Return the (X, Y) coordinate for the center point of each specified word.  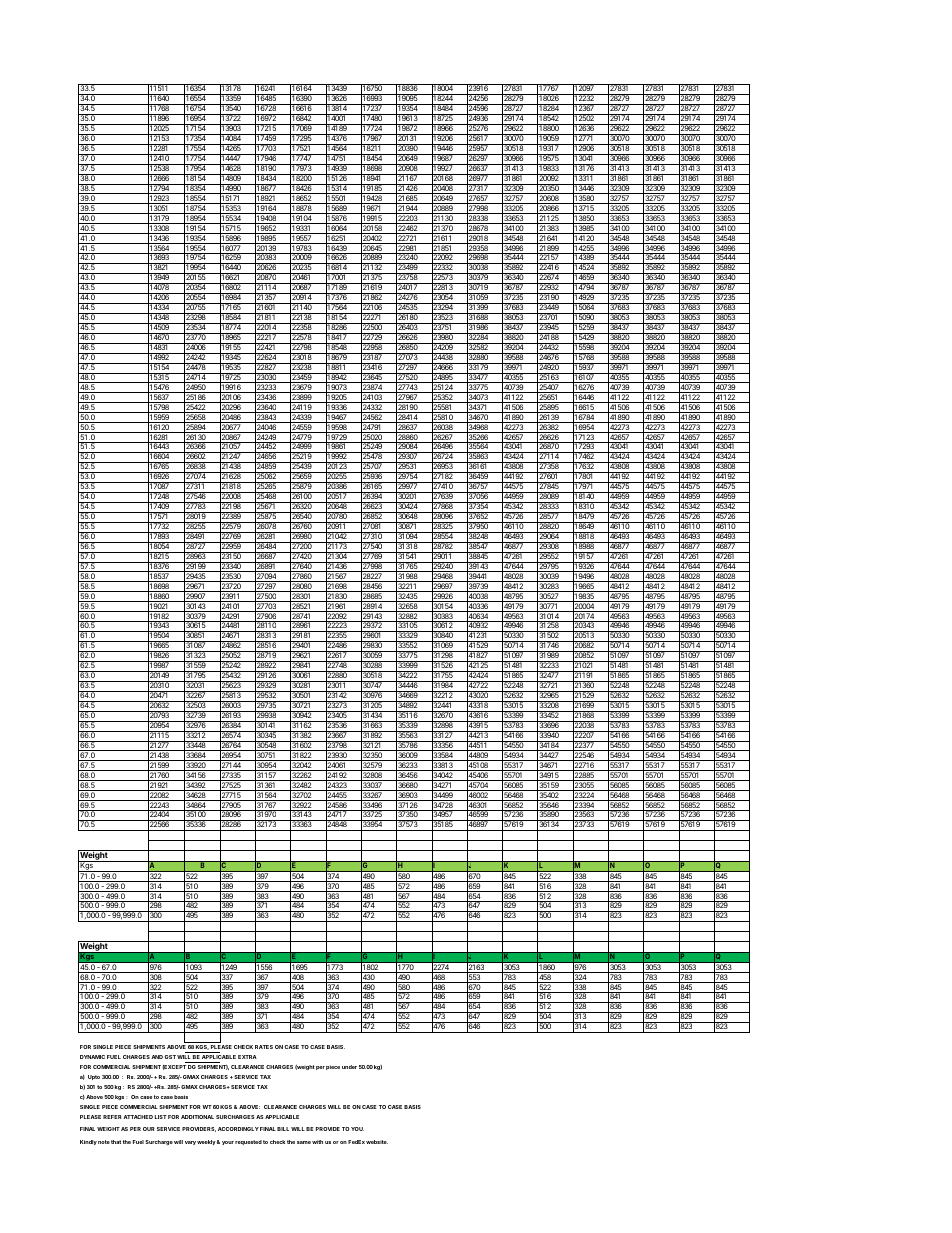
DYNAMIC (92, 1057)
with (317, 1142)
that (116, 1142)
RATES (264, 1047)
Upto (94, 1077)
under (349, 1067)
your (228, 1143)
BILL (283, 1129)
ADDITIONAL (197, 1117)
